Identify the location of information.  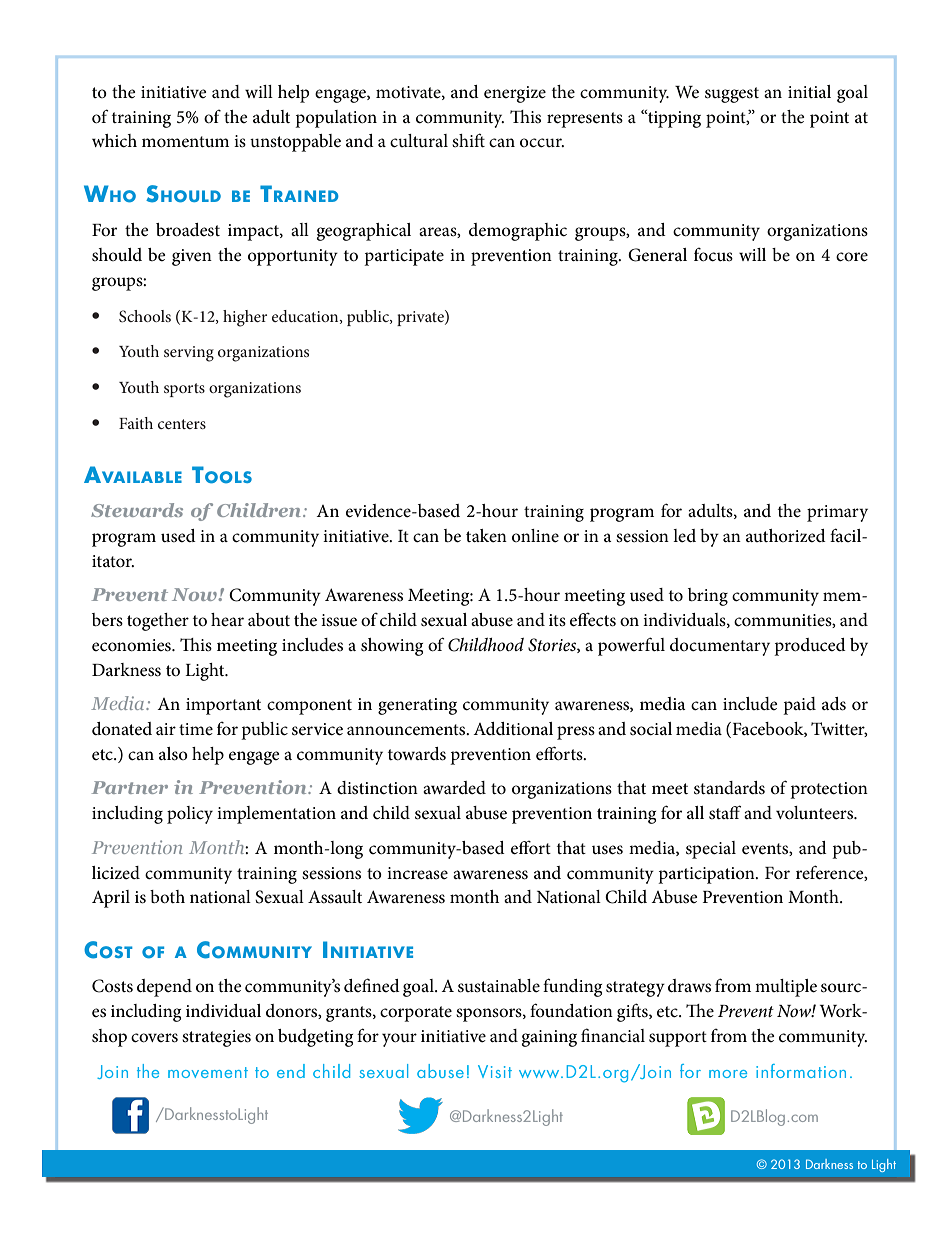
(801, 1071).
